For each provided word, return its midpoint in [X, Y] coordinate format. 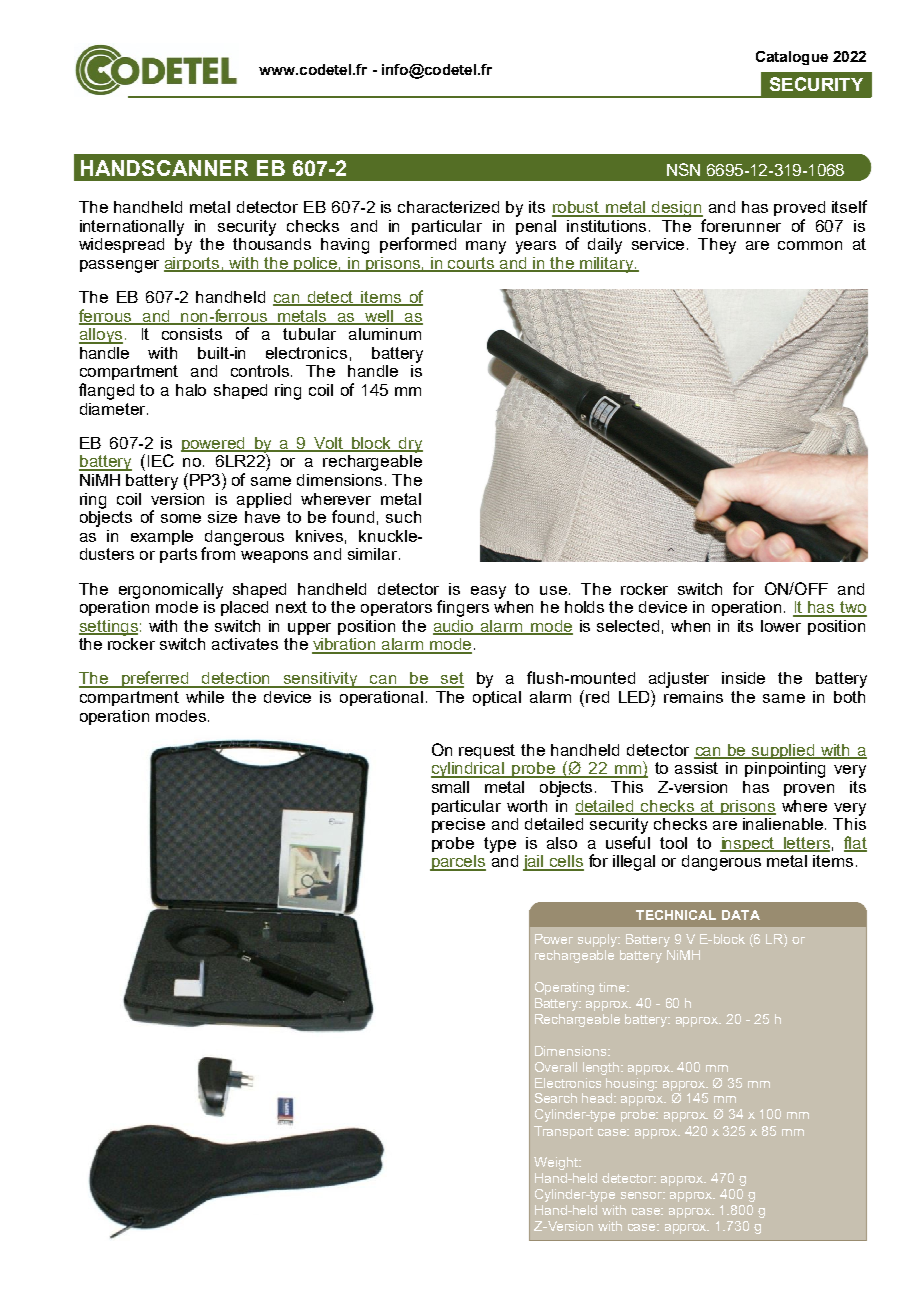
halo [191, 390]
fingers [463, 608]
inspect [748, 844]
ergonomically [171, 591]
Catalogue [792, 58]
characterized [448, 207]
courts [471, 264]
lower [781, 626]
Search [556, 1098]
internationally [132, 228]
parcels [458, 863]
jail [534, 863]
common [810, 245]
